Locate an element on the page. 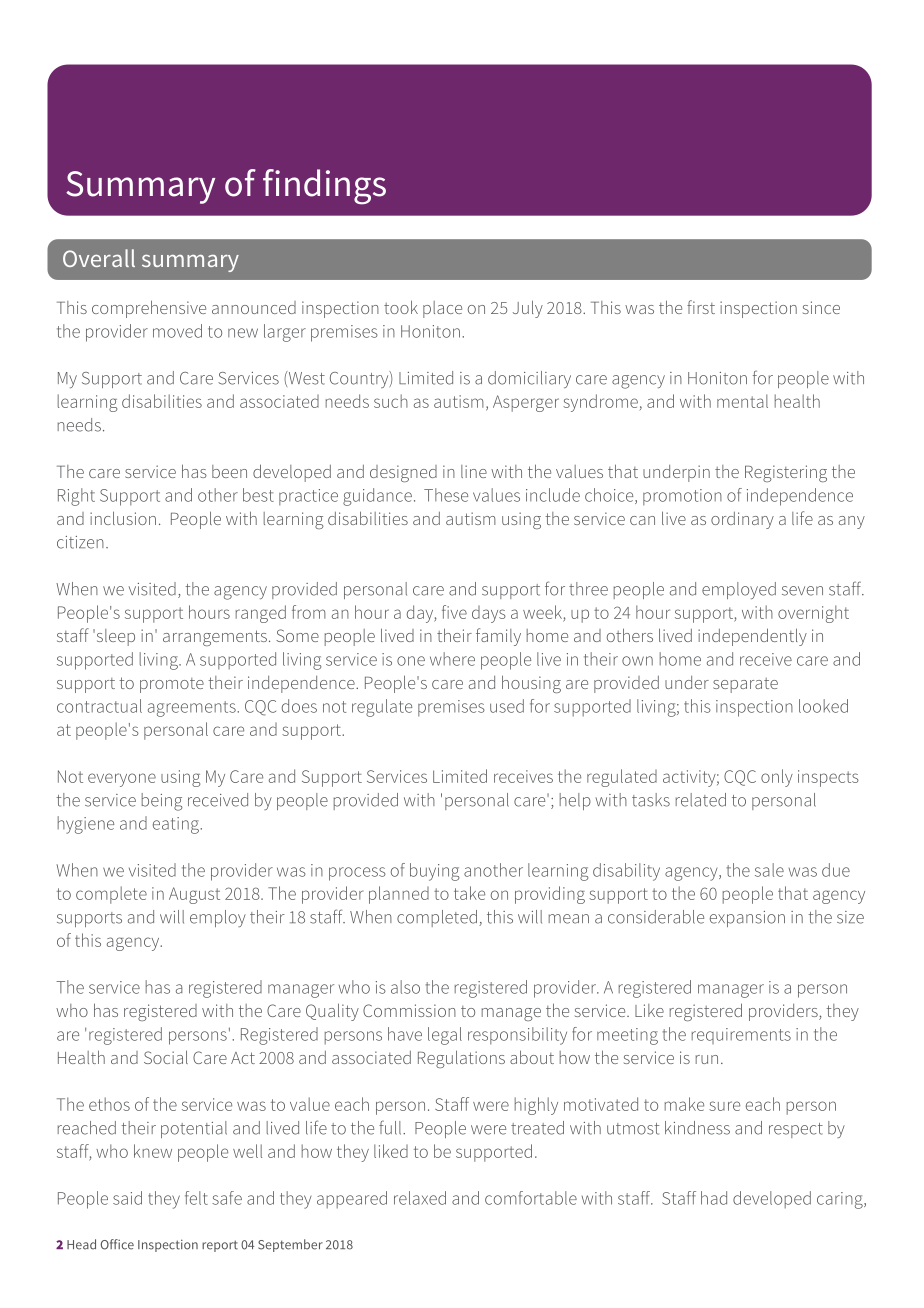 Image resolution: width=924 pixels, height=1308 pixels. Overall is located at coordinates (99, 258).
